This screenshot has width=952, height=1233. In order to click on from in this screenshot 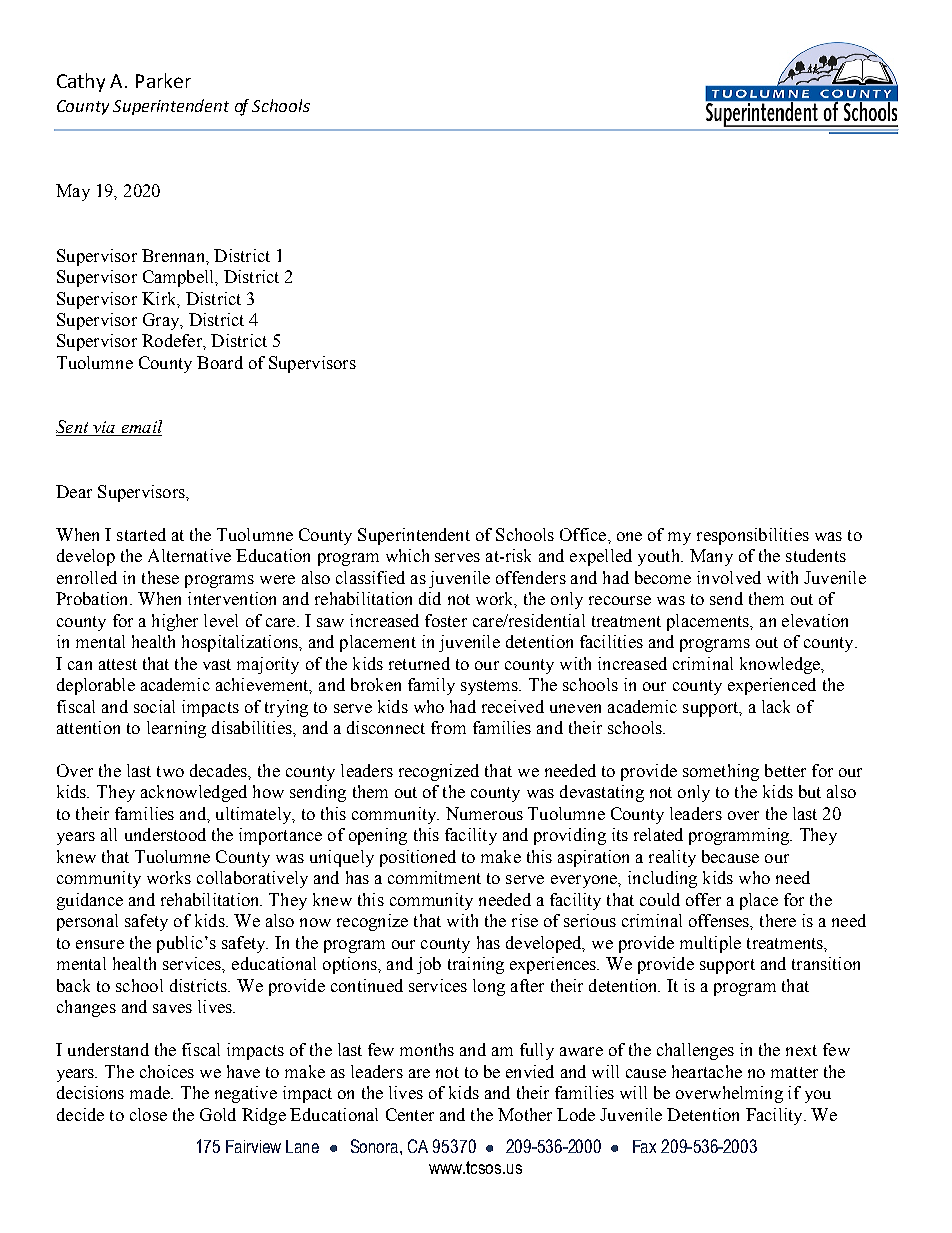, I will do `click(448, 727)`.
